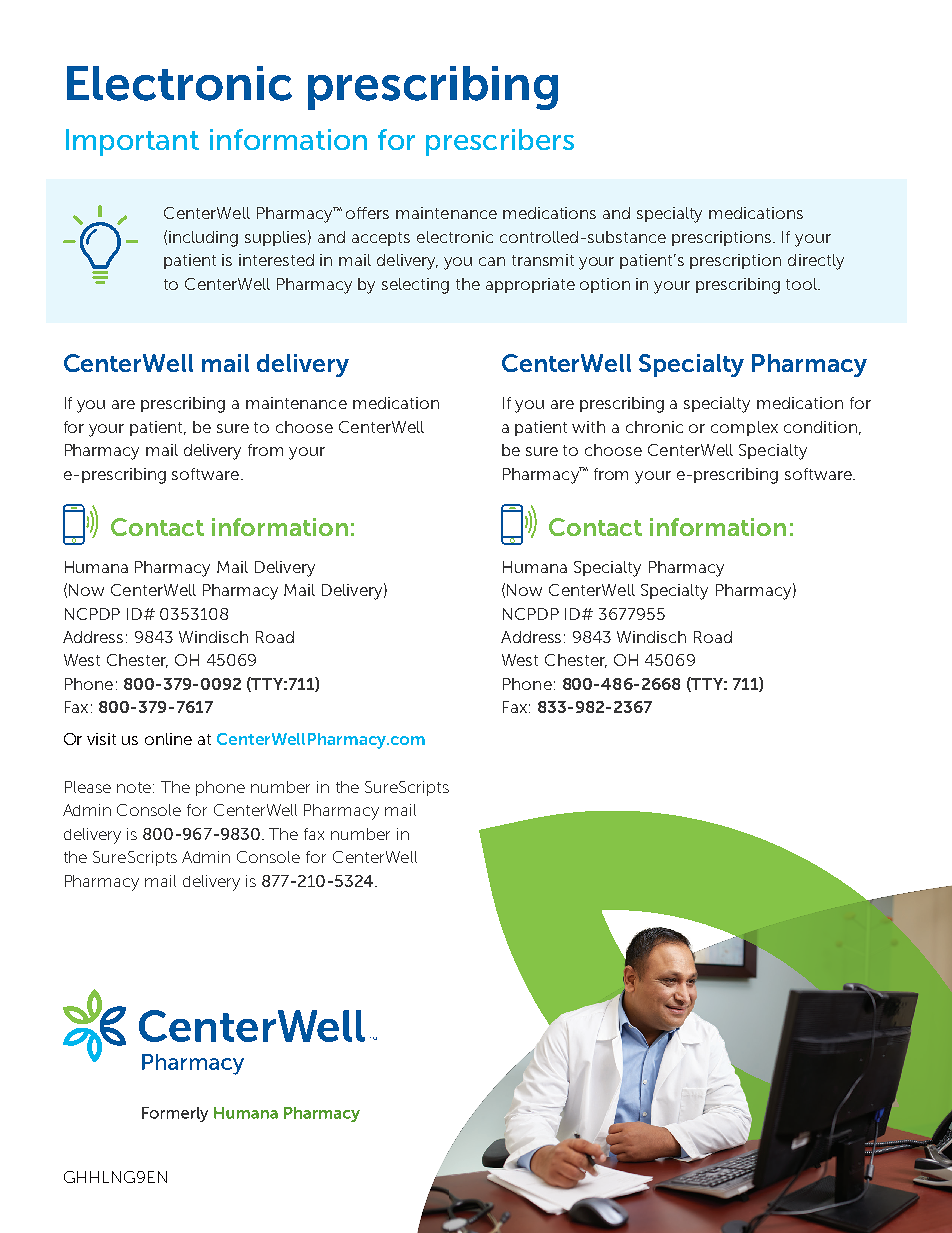  Describe the element at coordinates (816, 262) in the screenshot. I see `directly` at that location.
